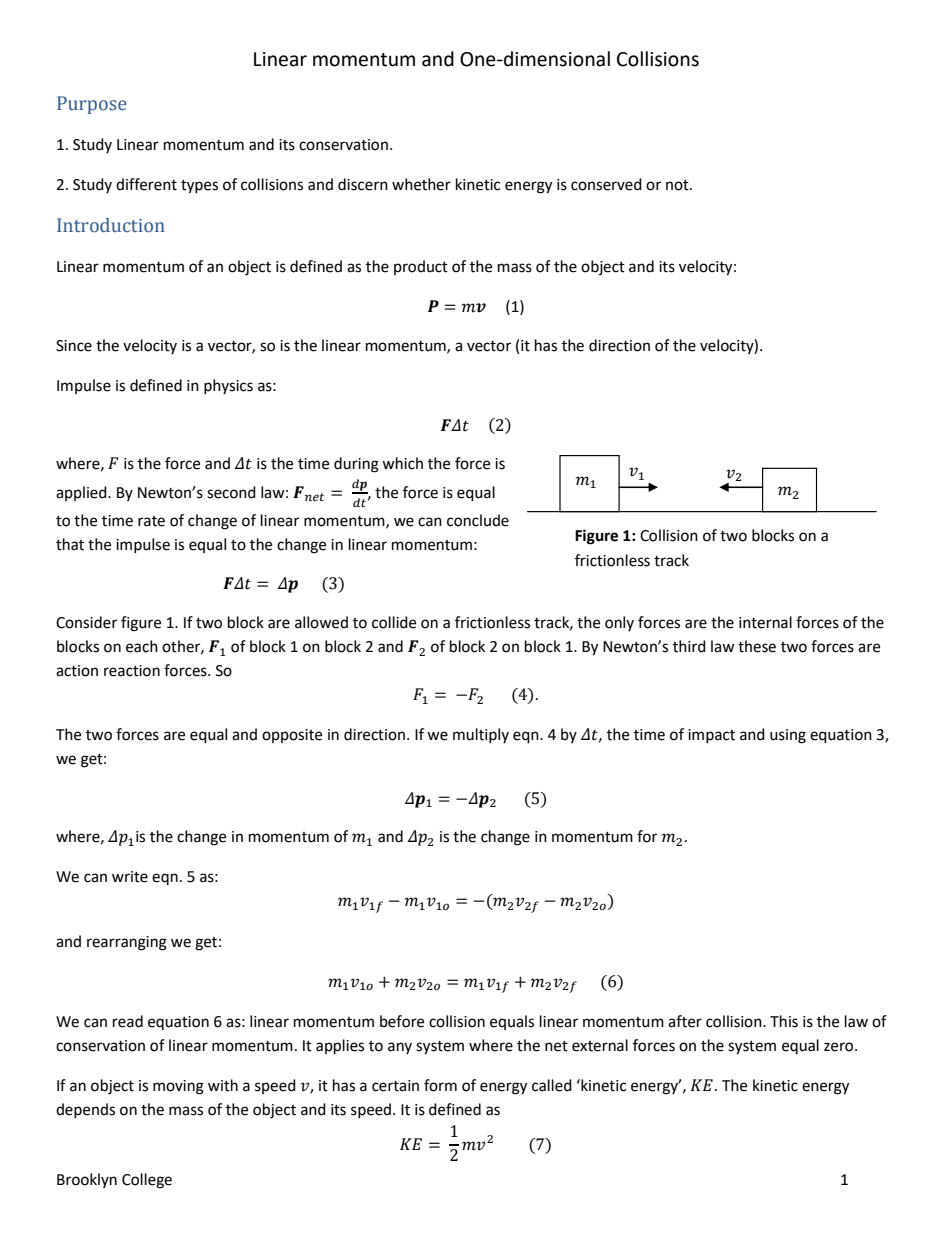  What do you see at coordinates (440, 1085) in the screenshot?
I see `form` at bounding box center [440, 1085].
